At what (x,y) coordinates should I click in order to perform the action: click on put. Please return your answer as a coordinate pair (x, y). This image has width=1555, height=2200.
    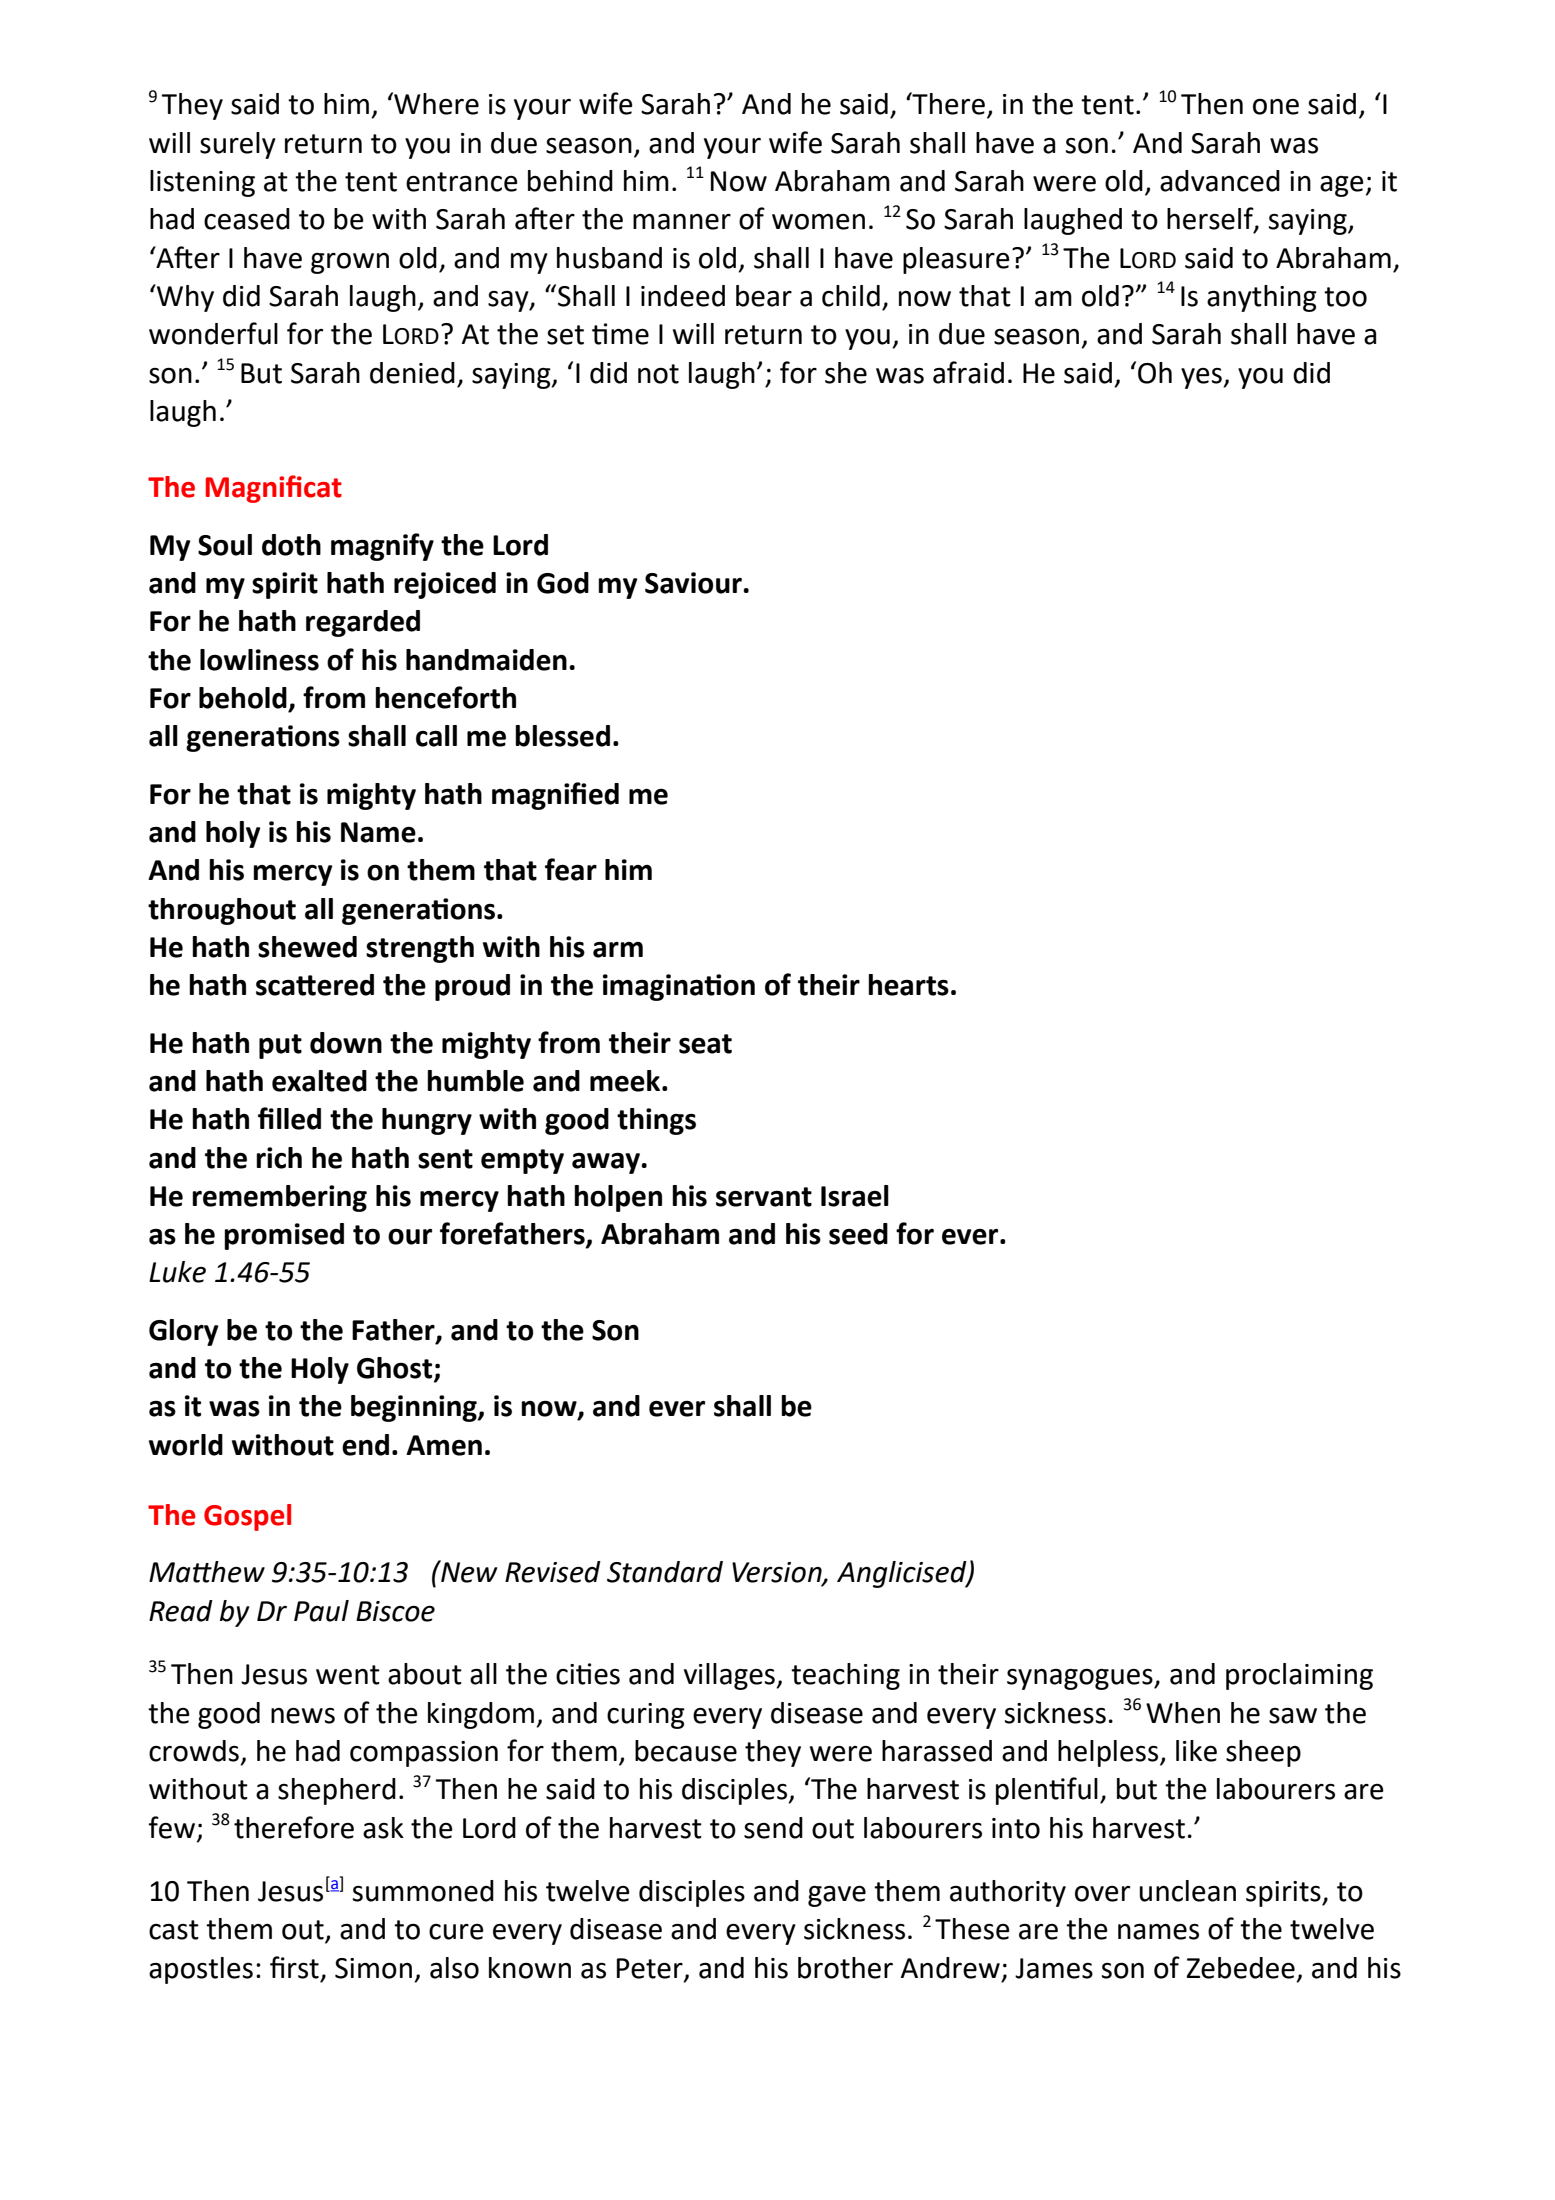
    Looking at the image, I should click on (280, 1046).
